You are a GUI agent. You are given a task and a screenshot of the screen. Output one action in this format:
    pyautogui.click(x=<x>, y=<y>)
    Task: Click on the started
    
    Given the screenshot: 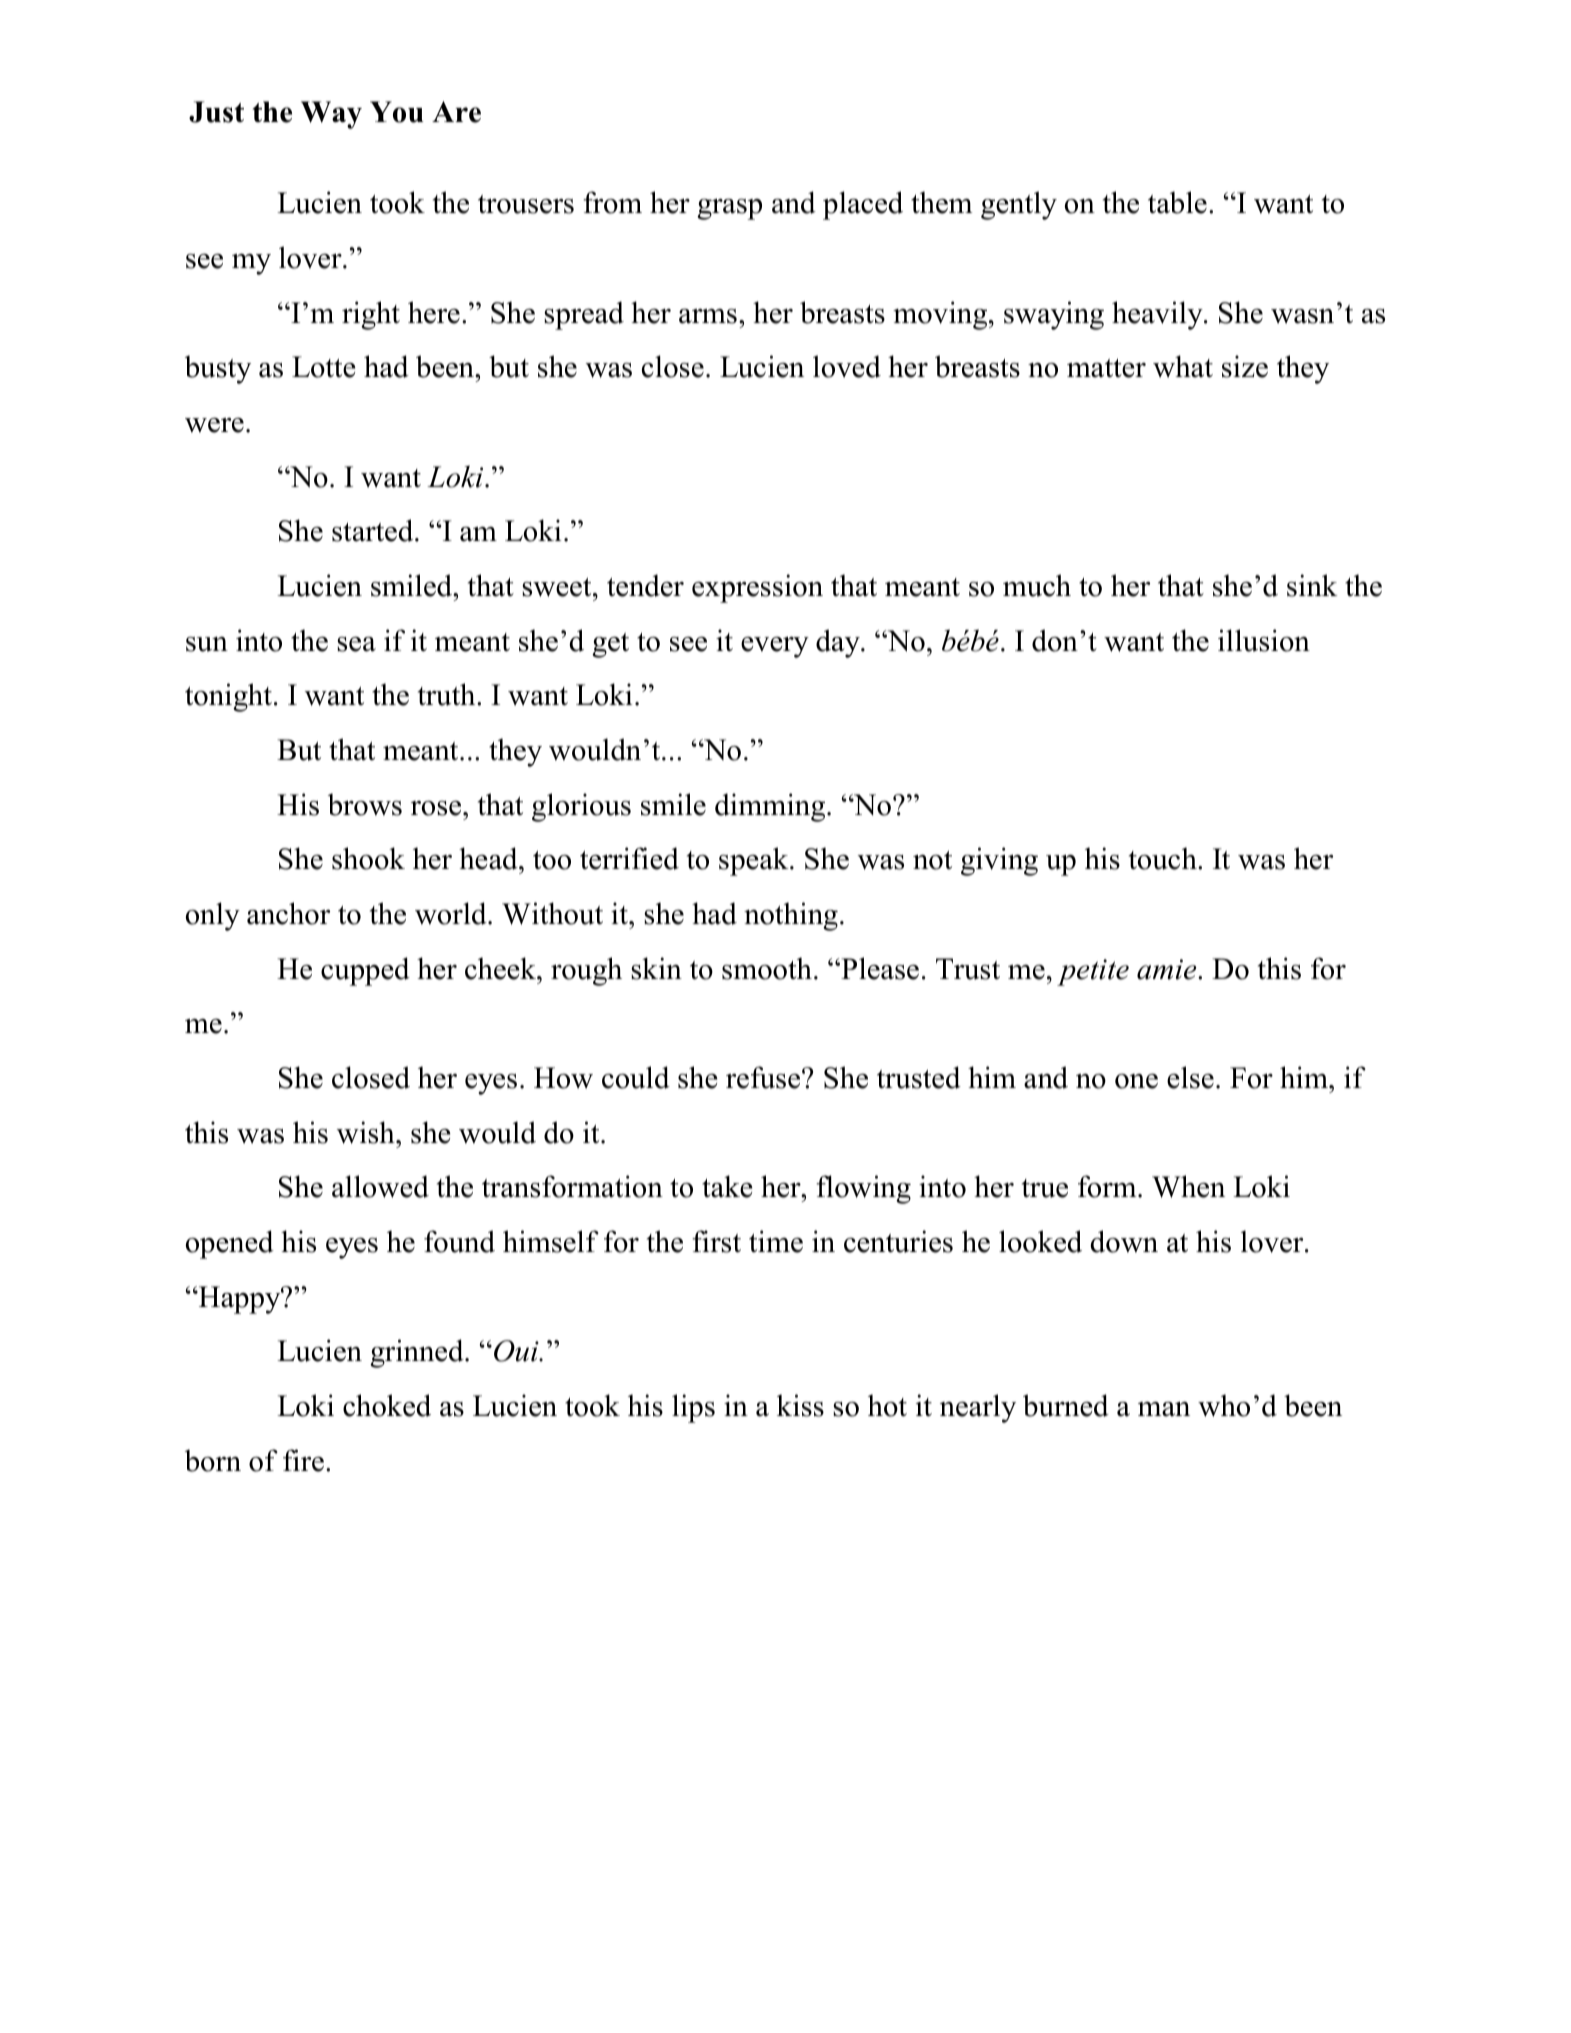 What is the action you would take?
    pyautogui.click(x=374, y=530)
